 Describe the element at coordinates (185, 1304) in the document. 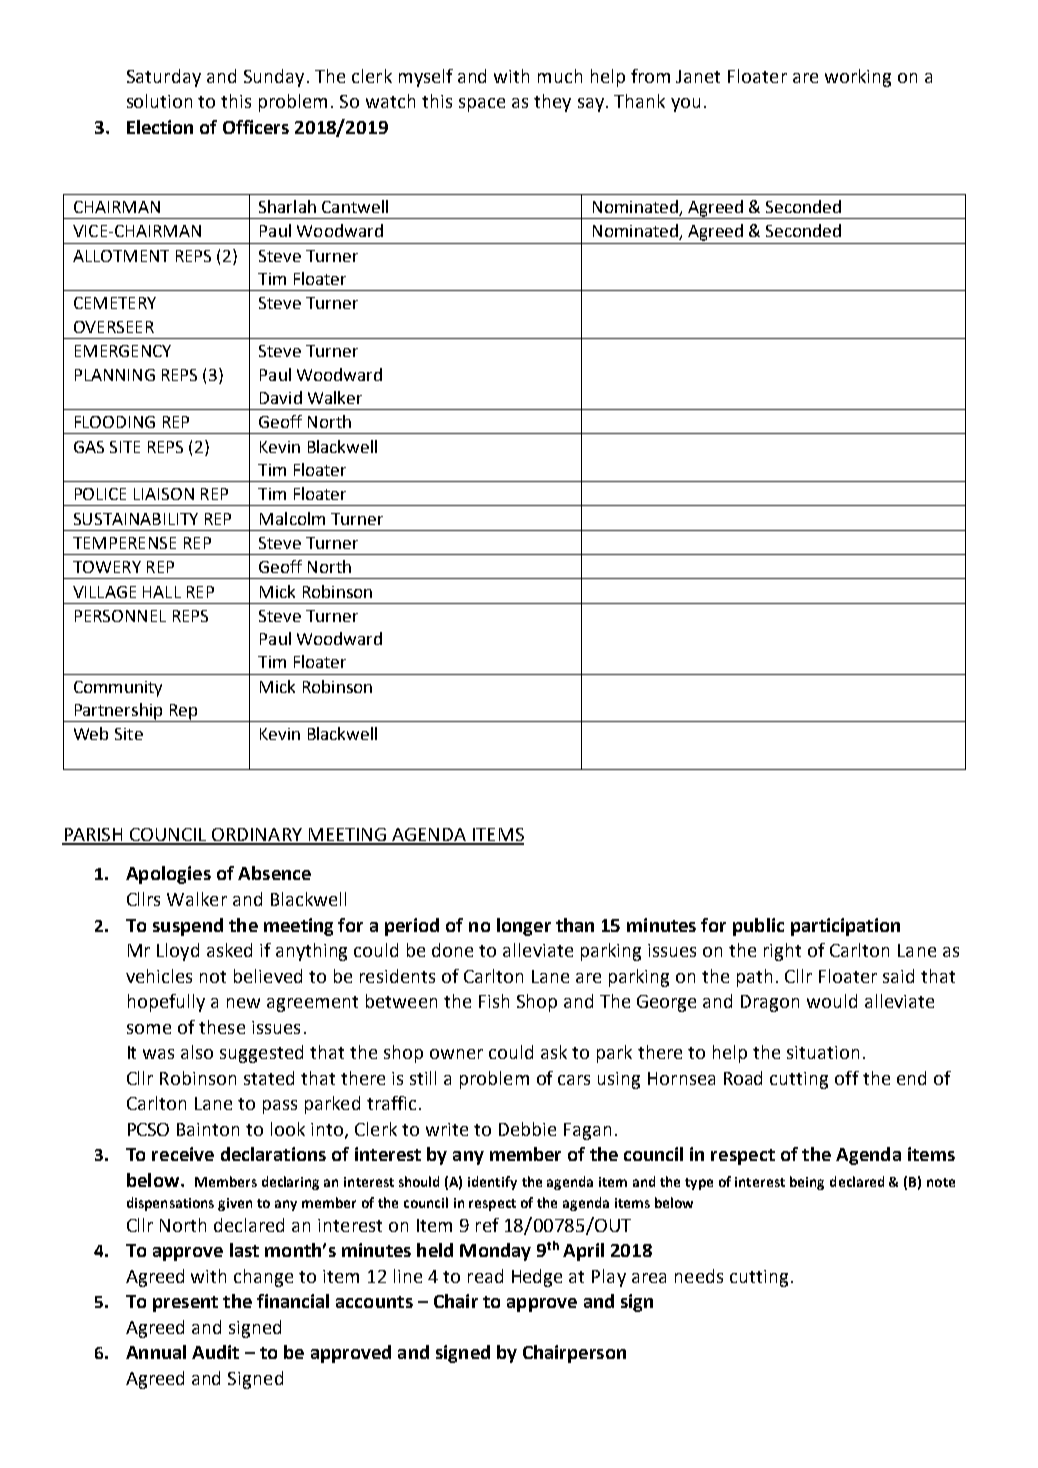

I see `present` at that location.
